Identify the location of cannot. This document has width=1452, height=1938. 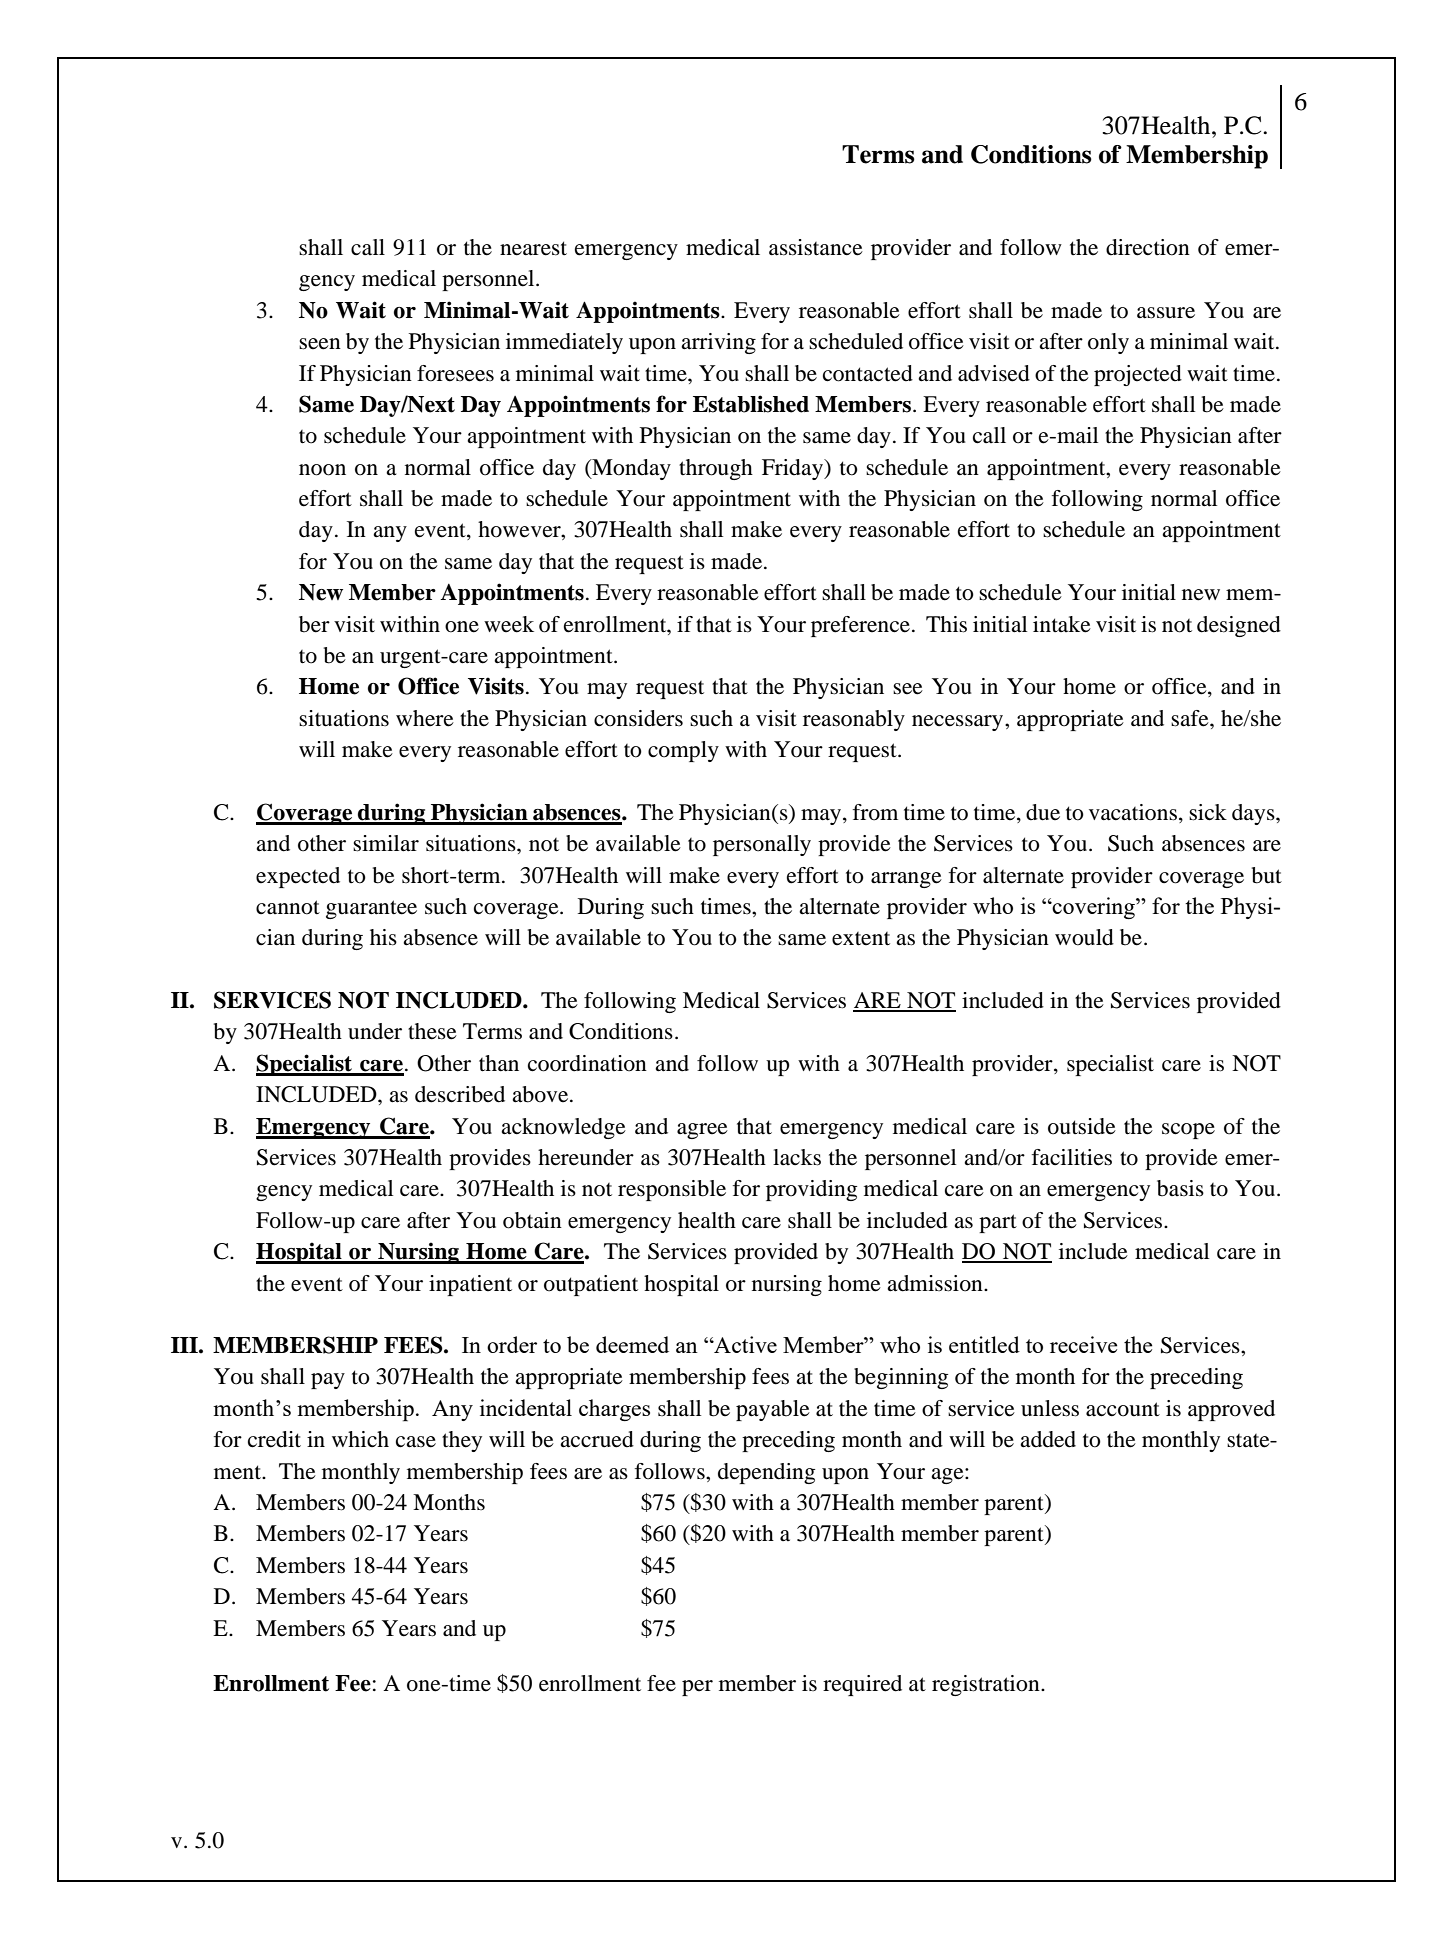
(288, 907).
